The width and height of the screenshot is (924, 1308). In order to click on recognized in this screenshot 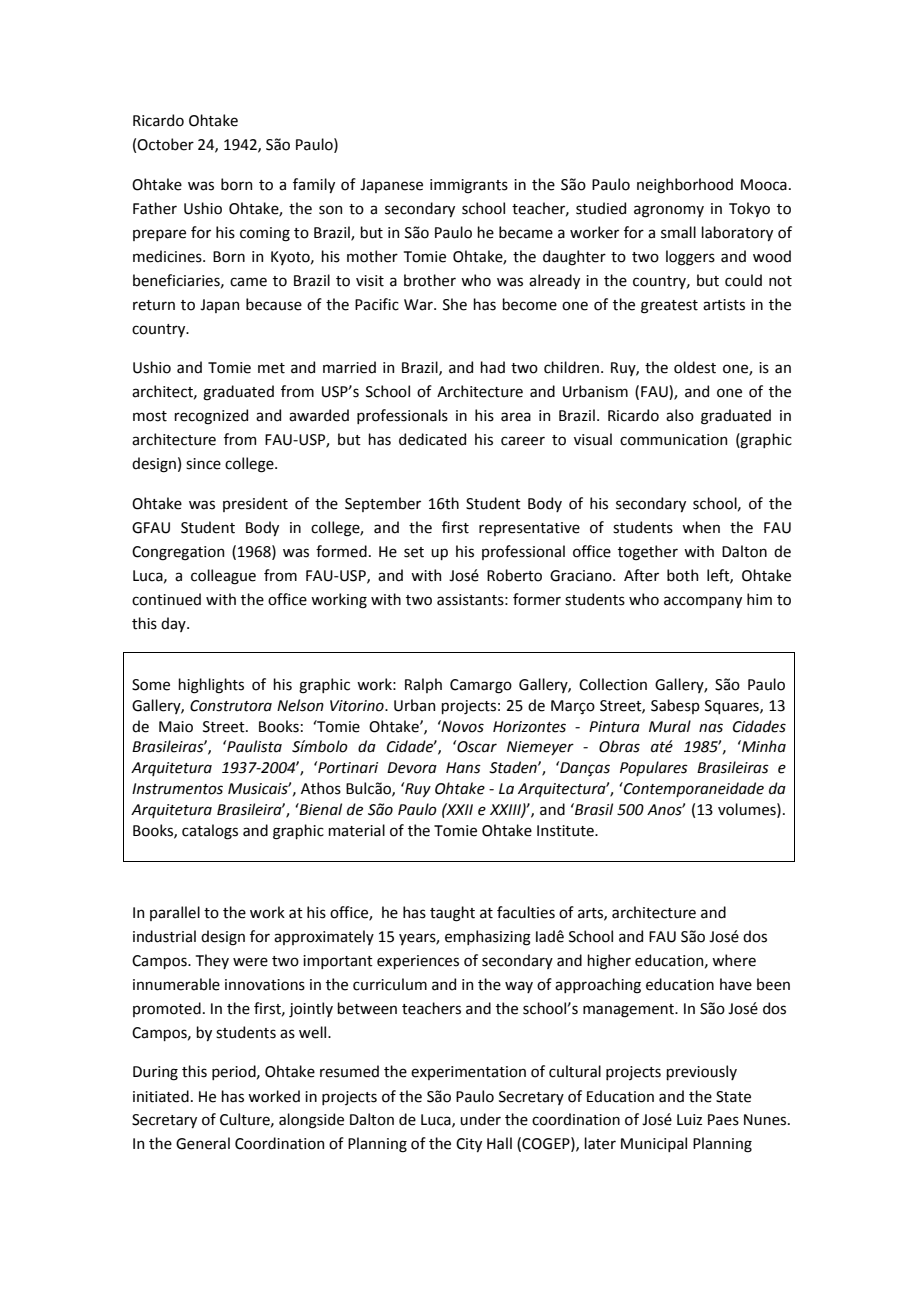, I will do `click(211, 417)`.
